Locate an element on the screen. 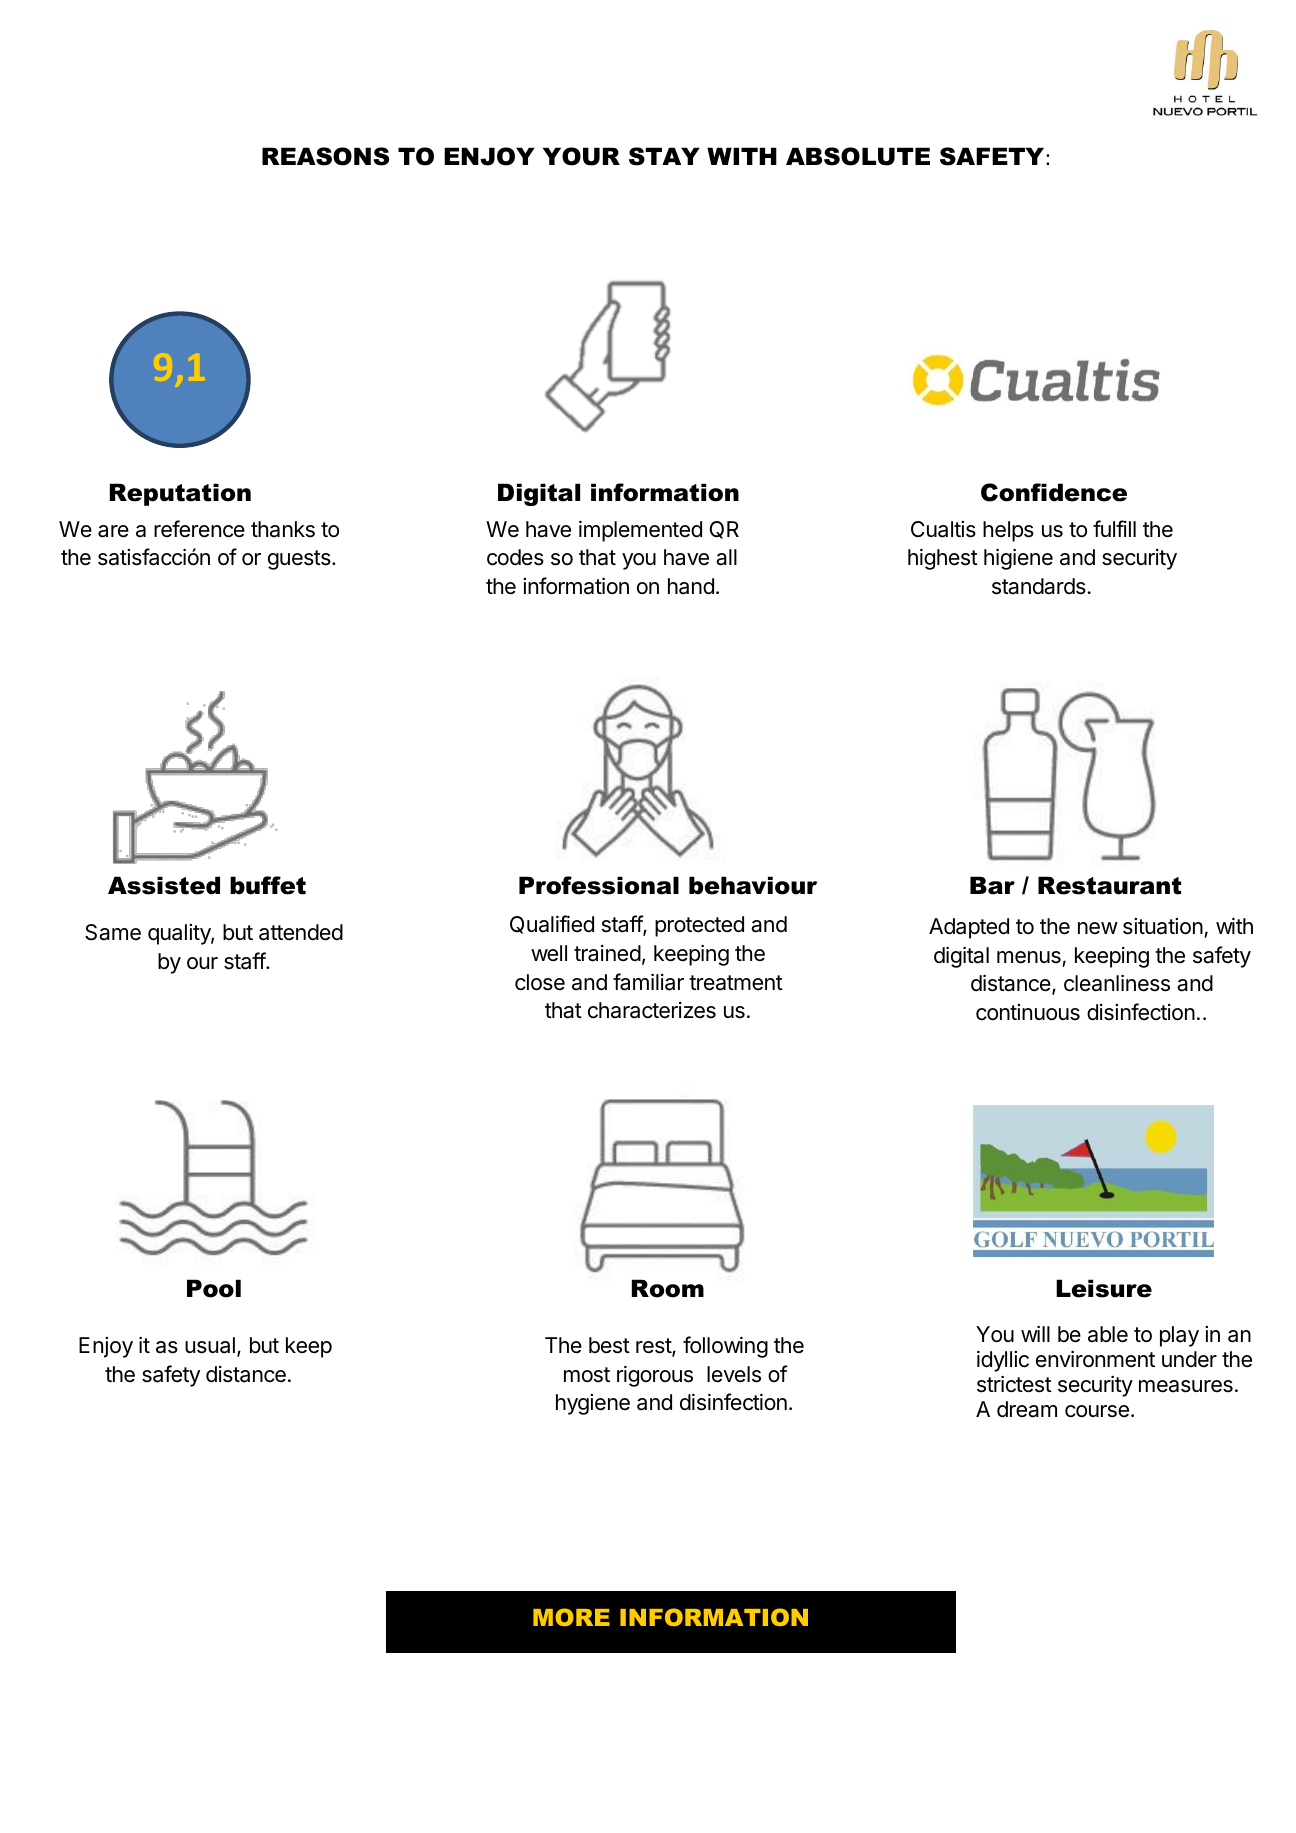 This screenshot has width=1296, height=1833. buffet is located at coordinates (268, 885).
